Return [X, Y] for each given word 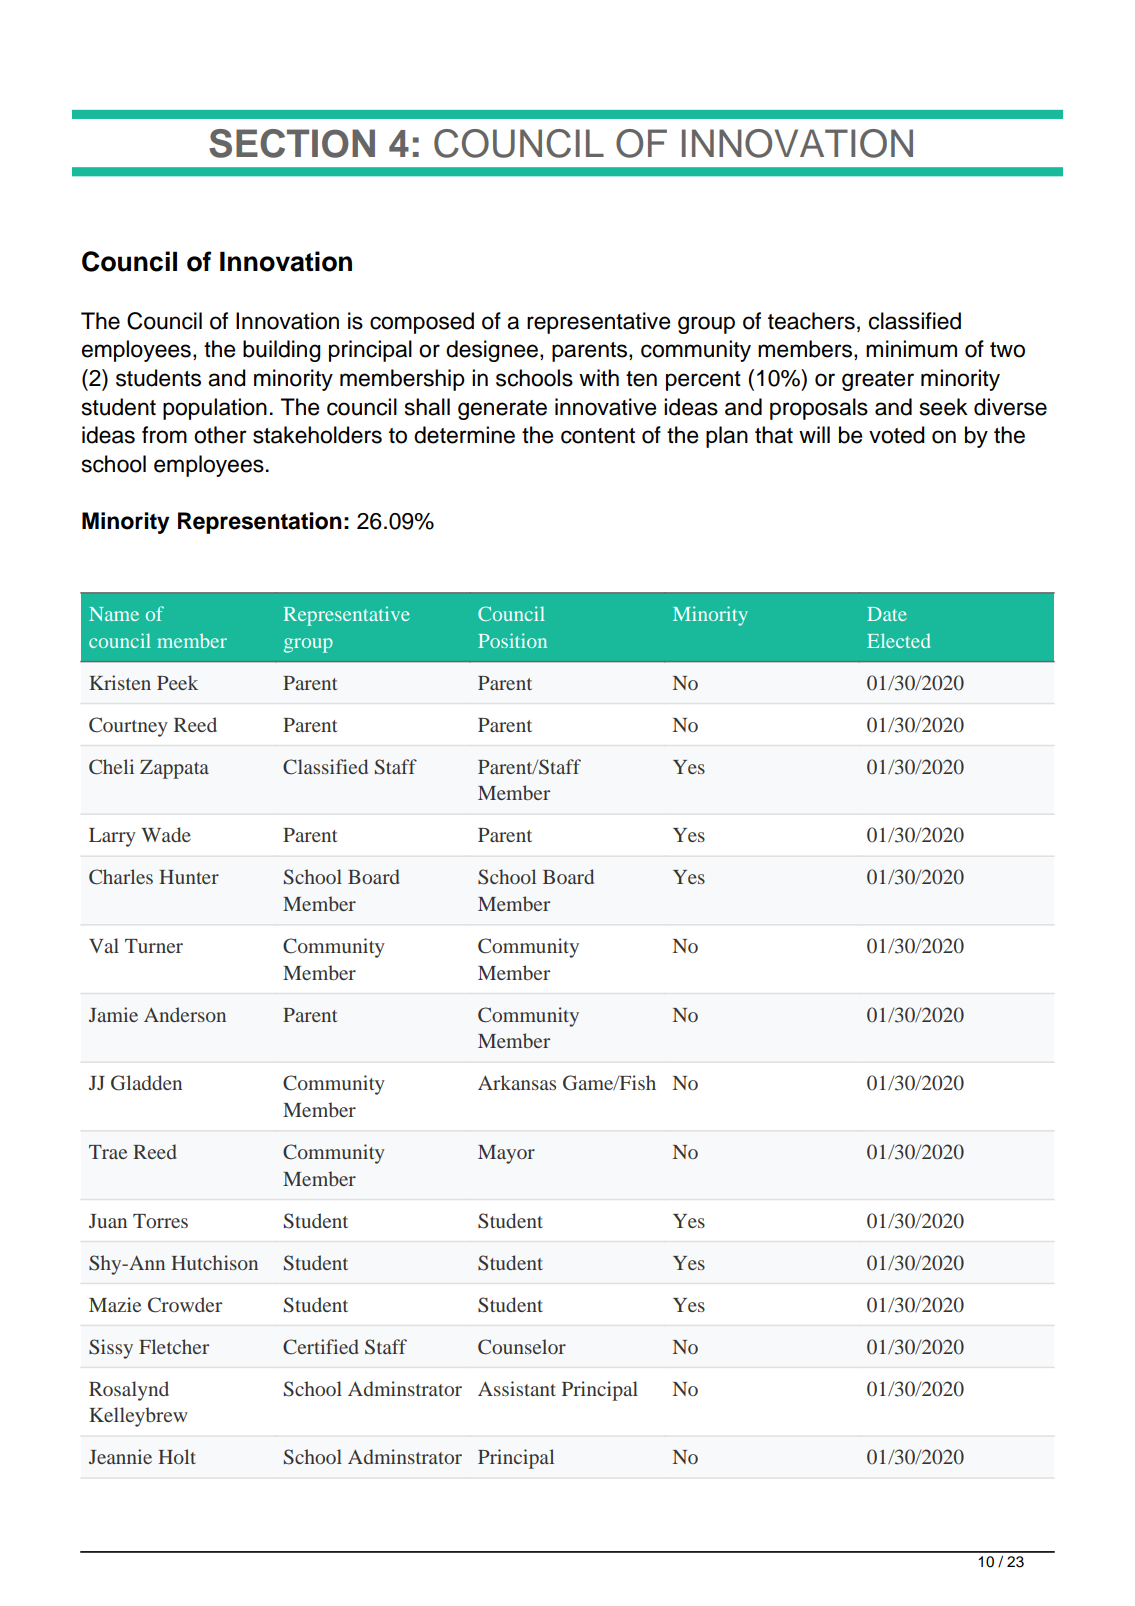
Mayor [506, 1154]
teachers [811, 321]
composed [422, 323]
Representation [260, 523]
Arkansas [517, 1082]
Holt [177, 1456]
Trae [108, 1152]
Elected [898, 640]
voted [897, 435]
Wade [166, 834]
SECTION [292, 143]
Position [512, 640]
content [598, 436]
